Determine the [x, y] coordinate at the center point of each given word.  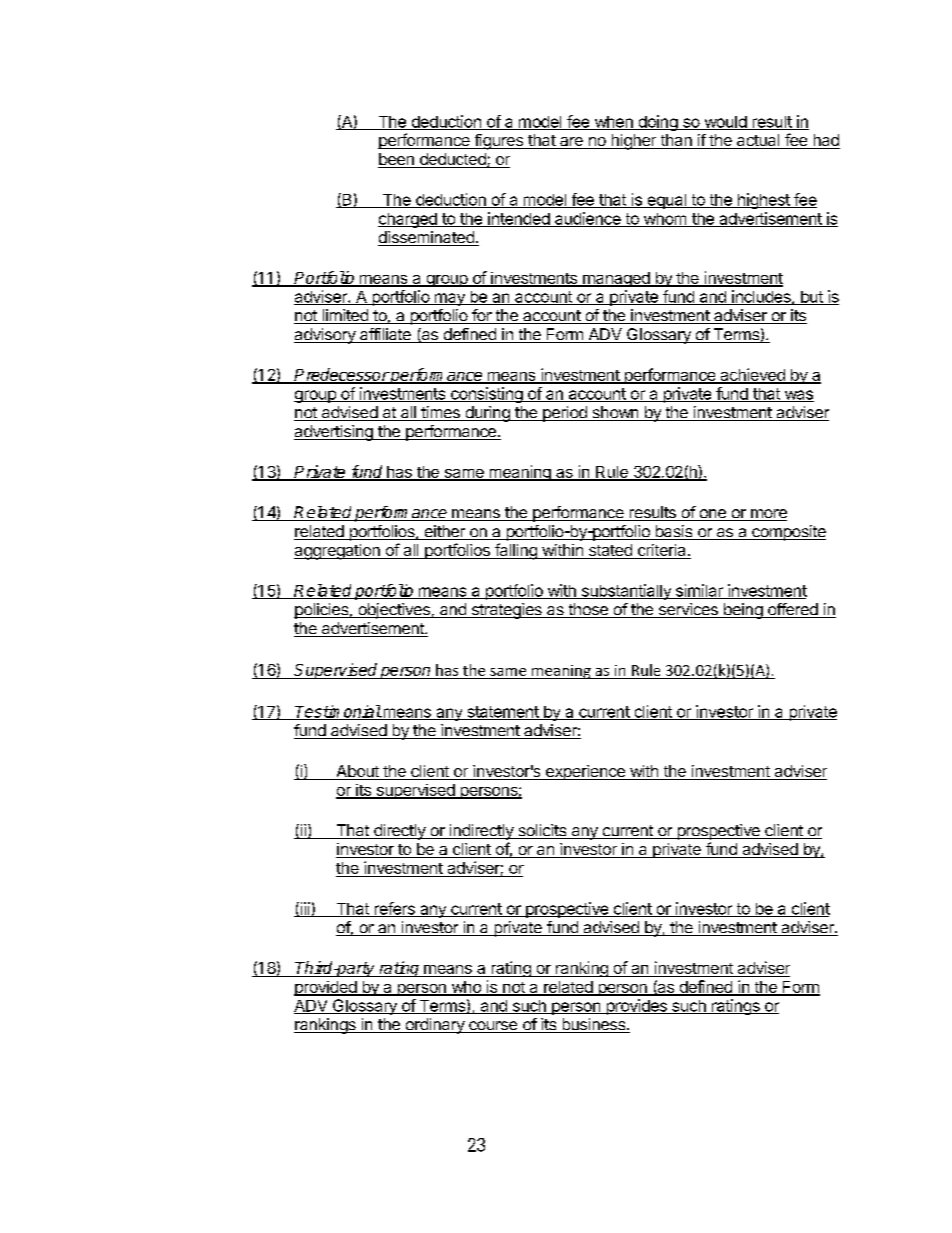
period [565, 414]
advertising [334, 433]
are [571, 143]
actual [758, 141]
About [357, 772]
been [397, 160]
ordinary [434, 1026]
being [742, 611]
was [798, 396]
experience [585, 772]
